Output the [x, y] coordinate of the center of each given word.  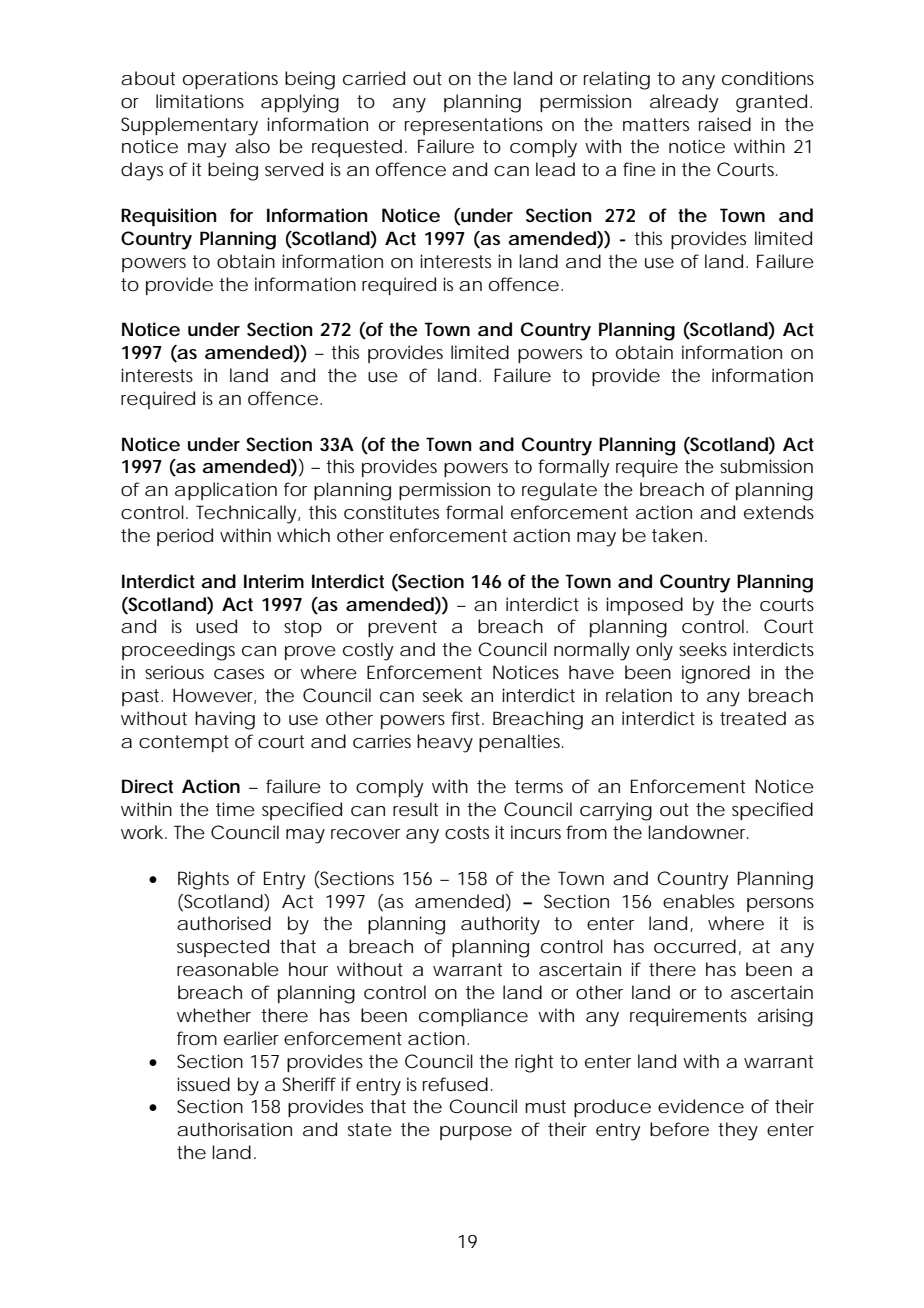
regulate [559, 491]
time [235, 809]
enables [698, 901]
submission [766, 466]
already [684, 103]
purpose [476, 1133]
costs [467, 832]
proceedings [178, 651]
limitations [200, 101]
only [654, 651]
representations [474, 126]
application [226, 491]
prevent [402, 628]
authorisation [234, 1129]
